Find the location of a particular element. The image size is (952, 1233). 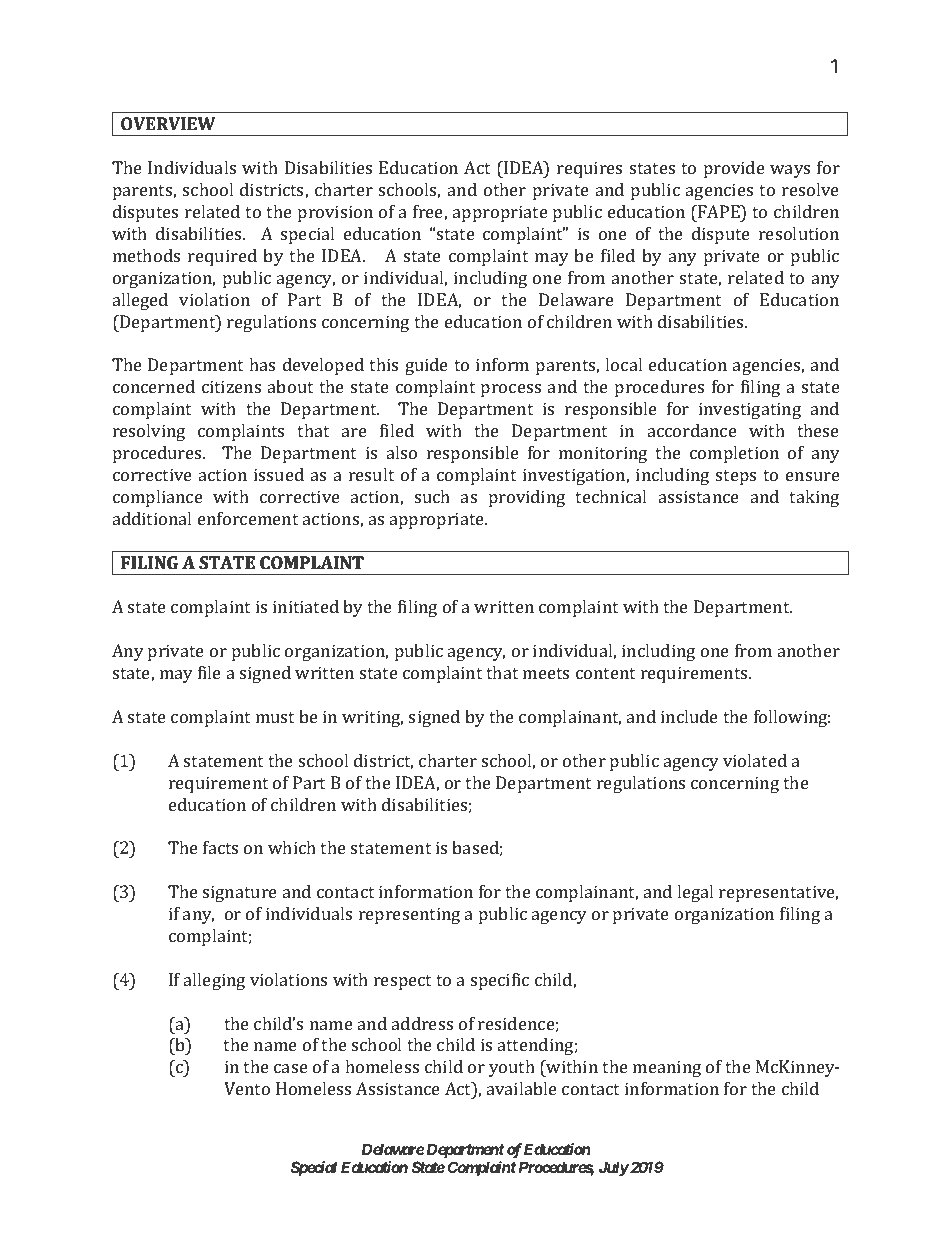

meets is located at coordinates (546, 673).
